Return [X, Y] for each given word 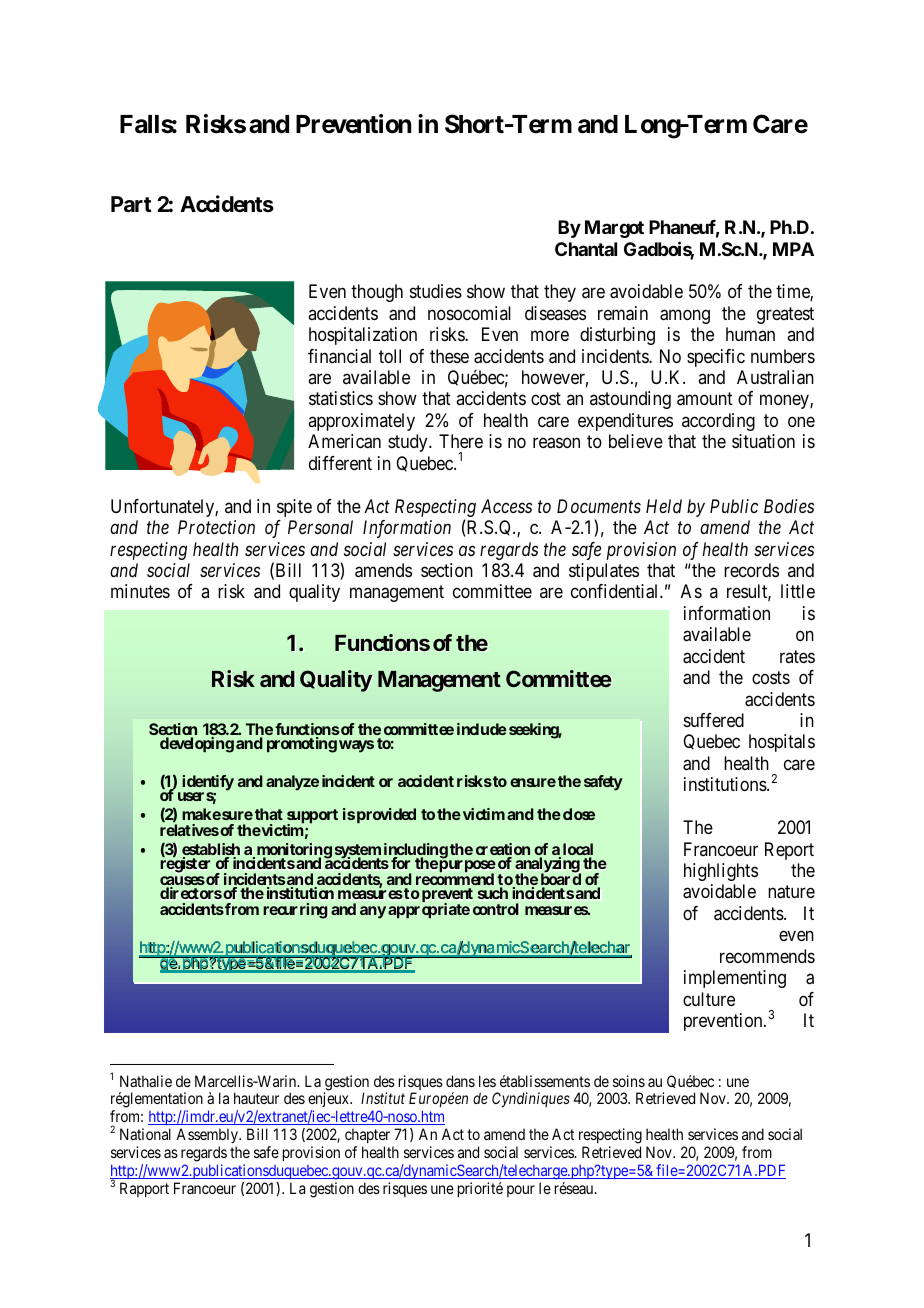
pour [521, 1191]
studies [436, 291]
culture [709, 999]
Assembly [208, 1137]
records [751, 570]
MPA [793, 249]
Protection [216, 527]
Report [789, 851]
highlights [721, 872]
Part [131, 204]
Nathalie [146, 1081]
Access [506, 506]
